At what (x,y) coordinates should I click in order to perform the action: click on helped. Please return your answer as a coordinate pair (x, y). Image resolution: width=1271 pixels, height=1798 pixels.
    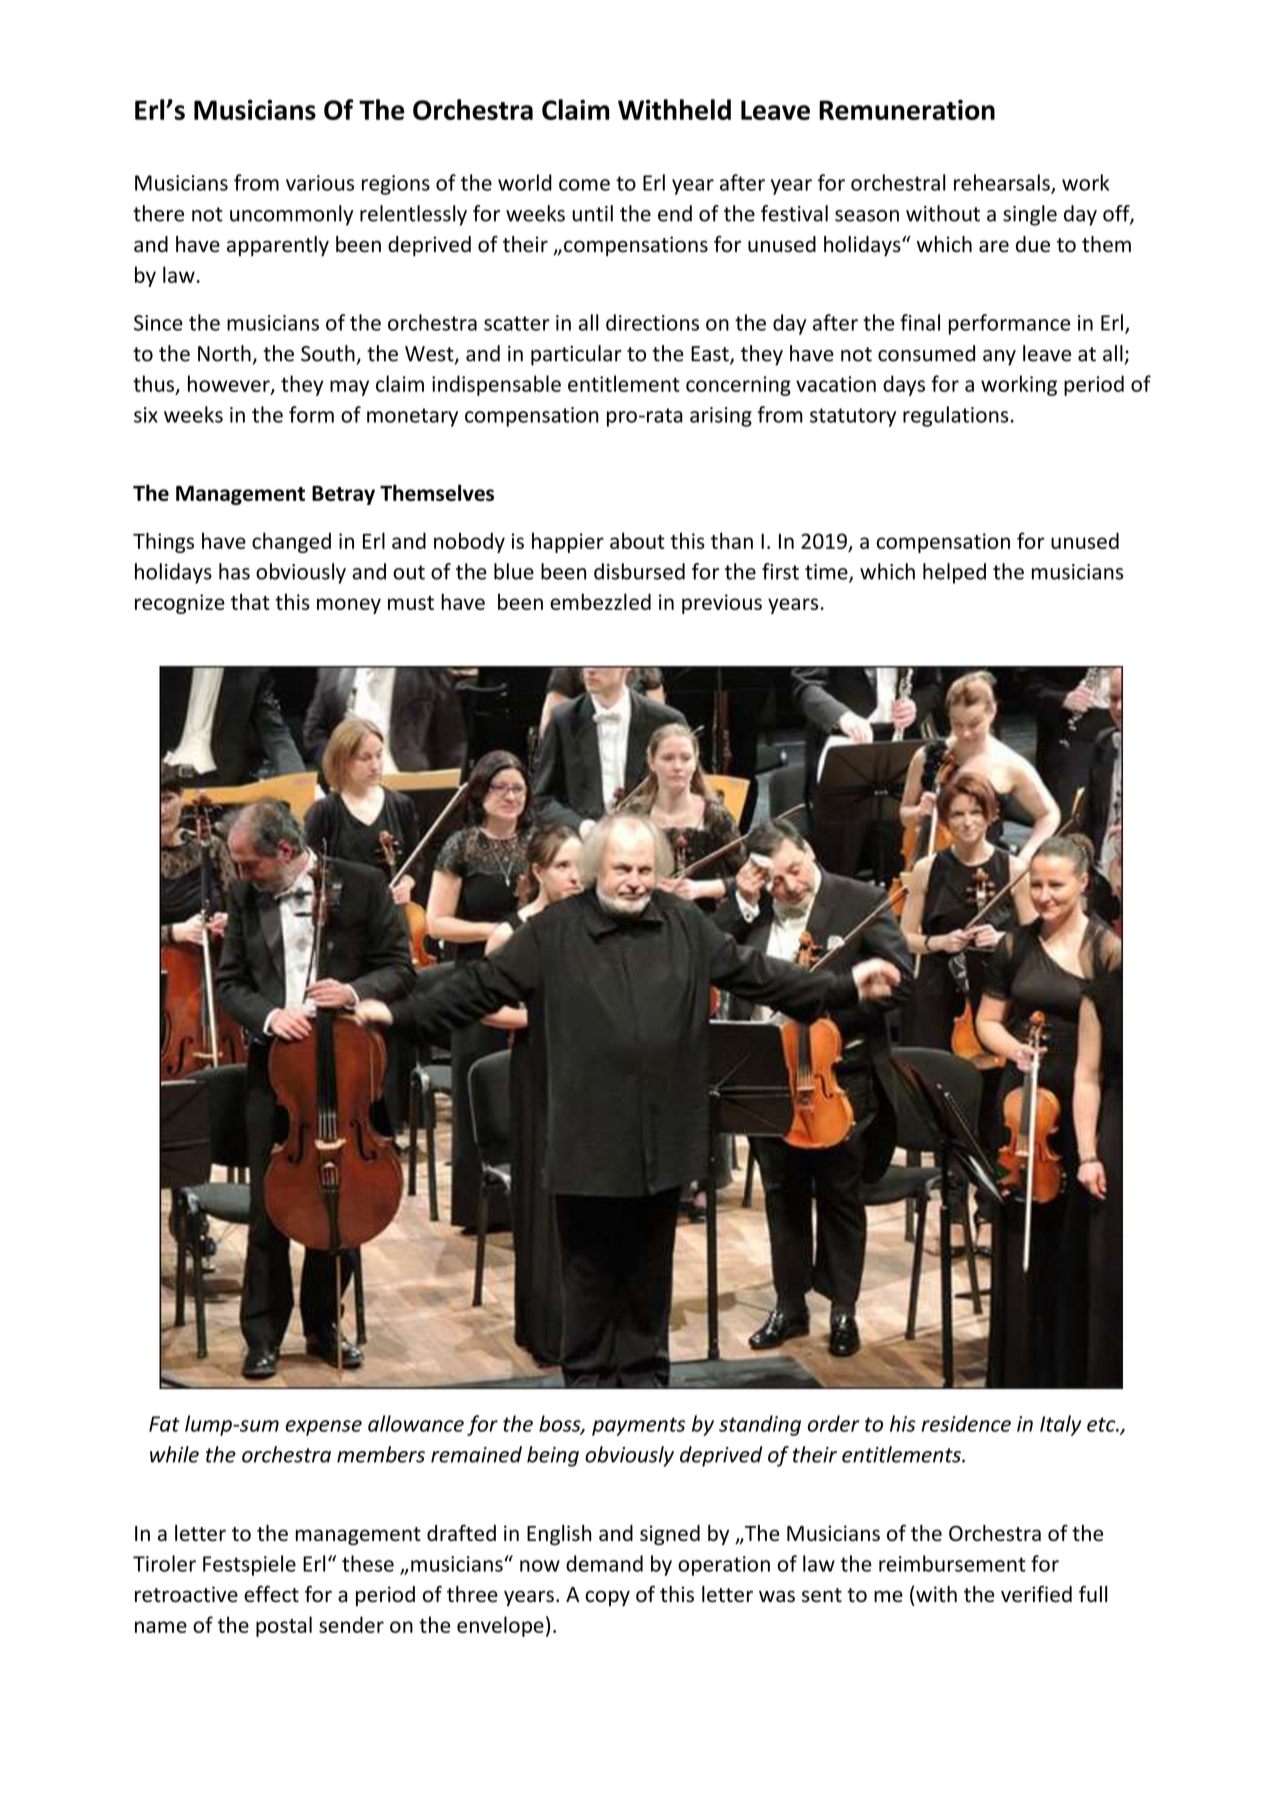
    Looking at the image, I should click on (954, 573).
